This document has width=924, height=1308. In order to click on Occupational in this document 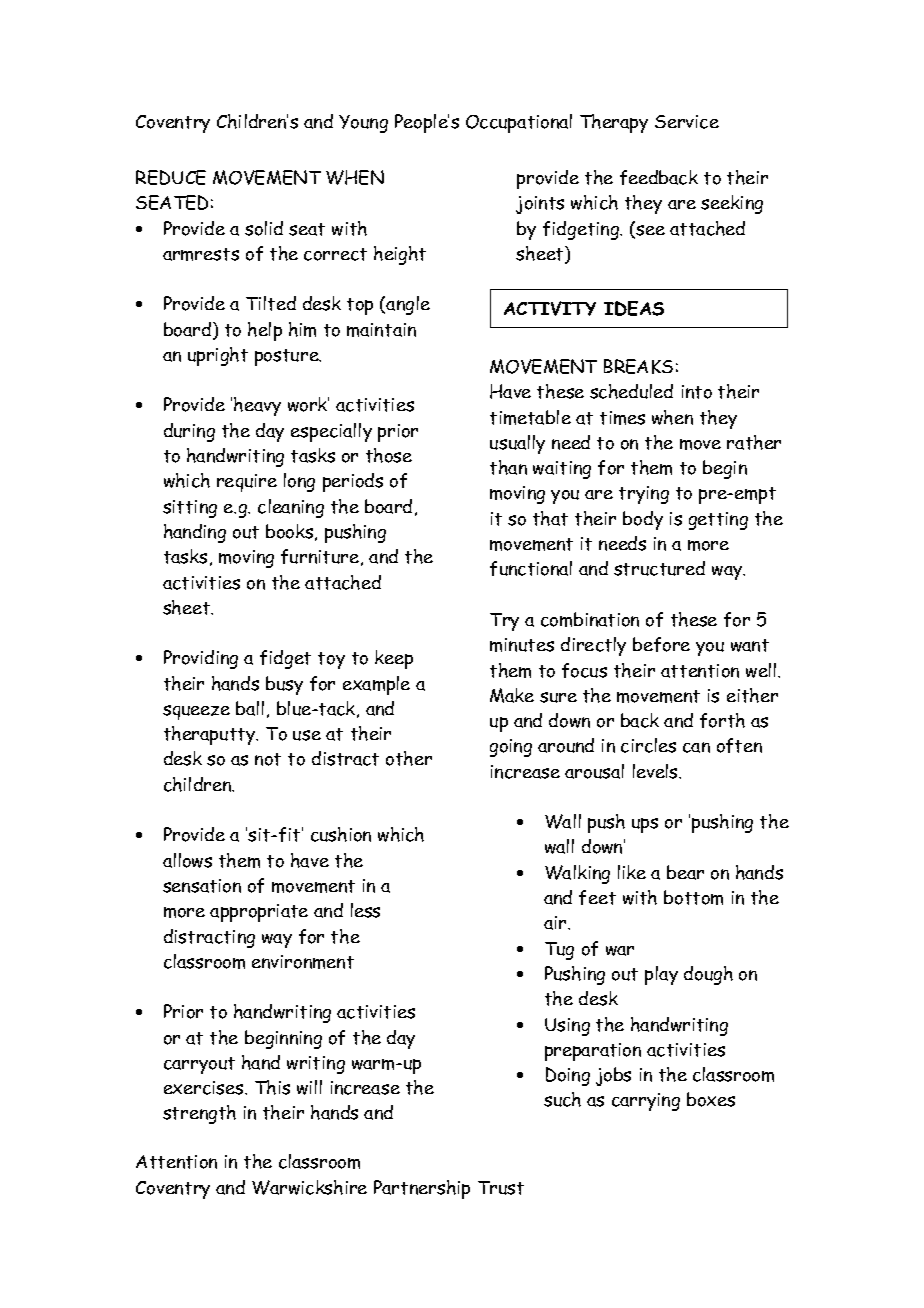, I will do `click(519, 123)`.
